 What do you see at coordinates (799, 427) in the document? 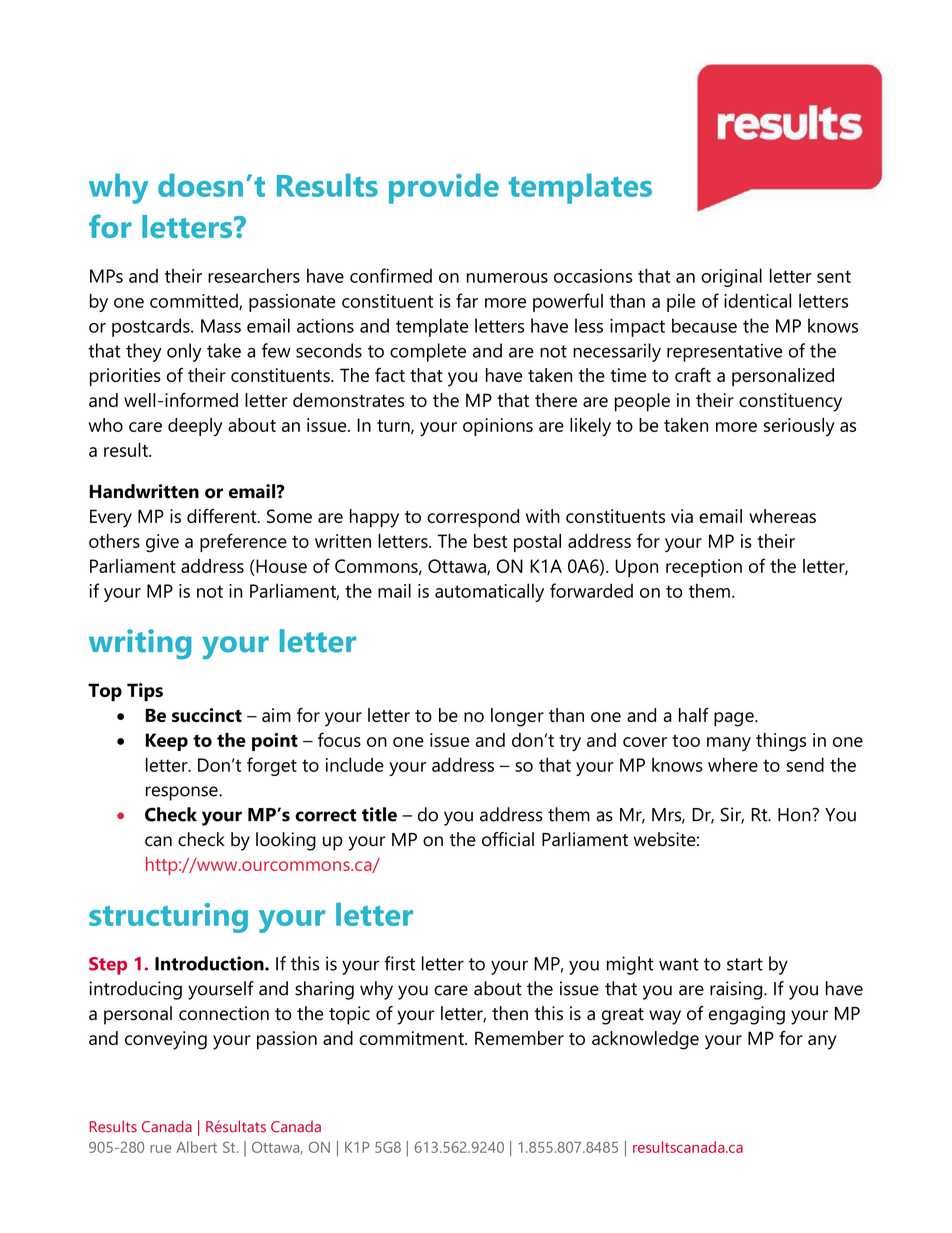
I see `seriously` at bounding box center [799, 427].
